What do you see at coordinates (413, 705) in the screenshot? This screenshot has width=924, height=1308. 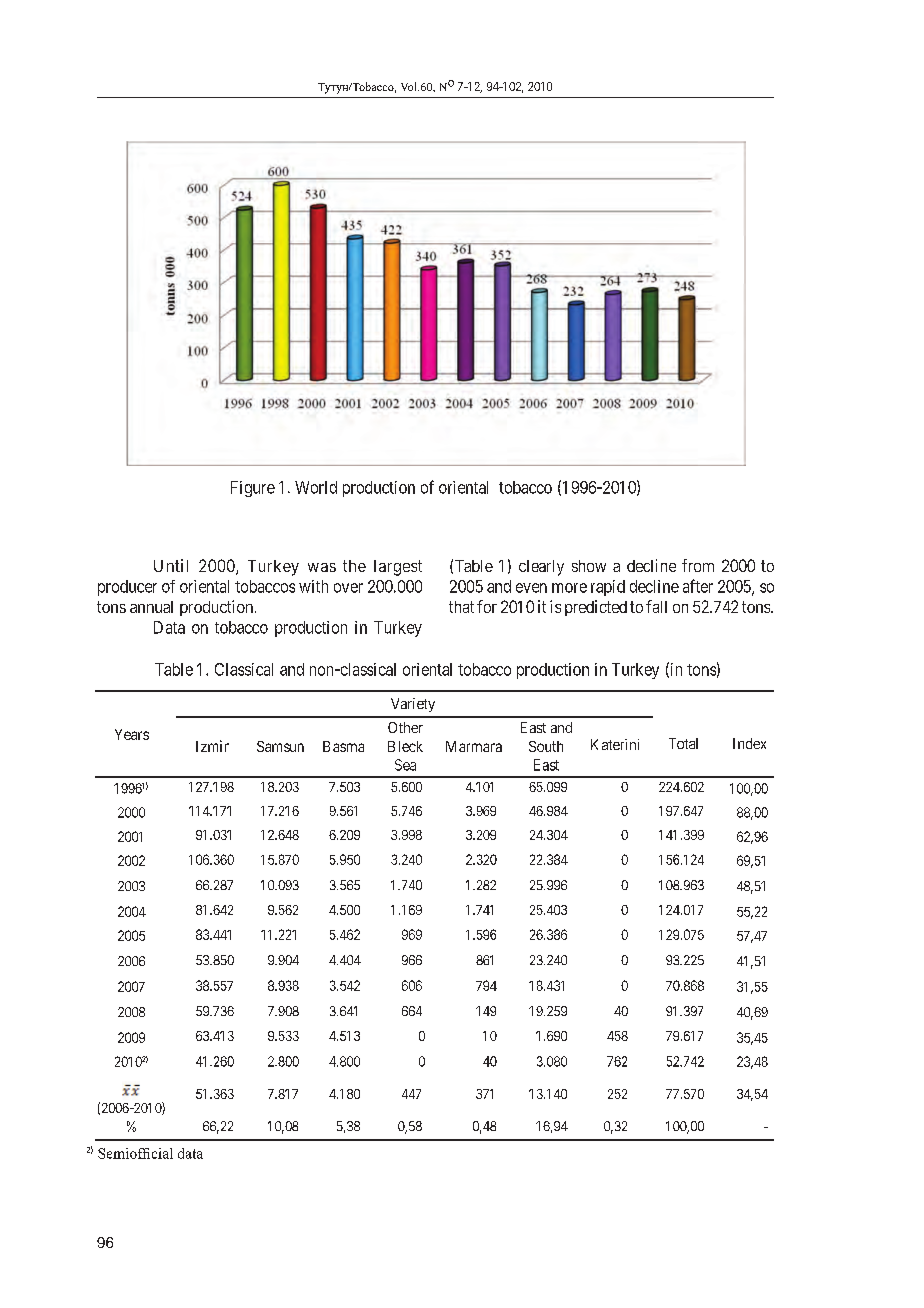 I see `Variety` at bounding box center [413, 705].
